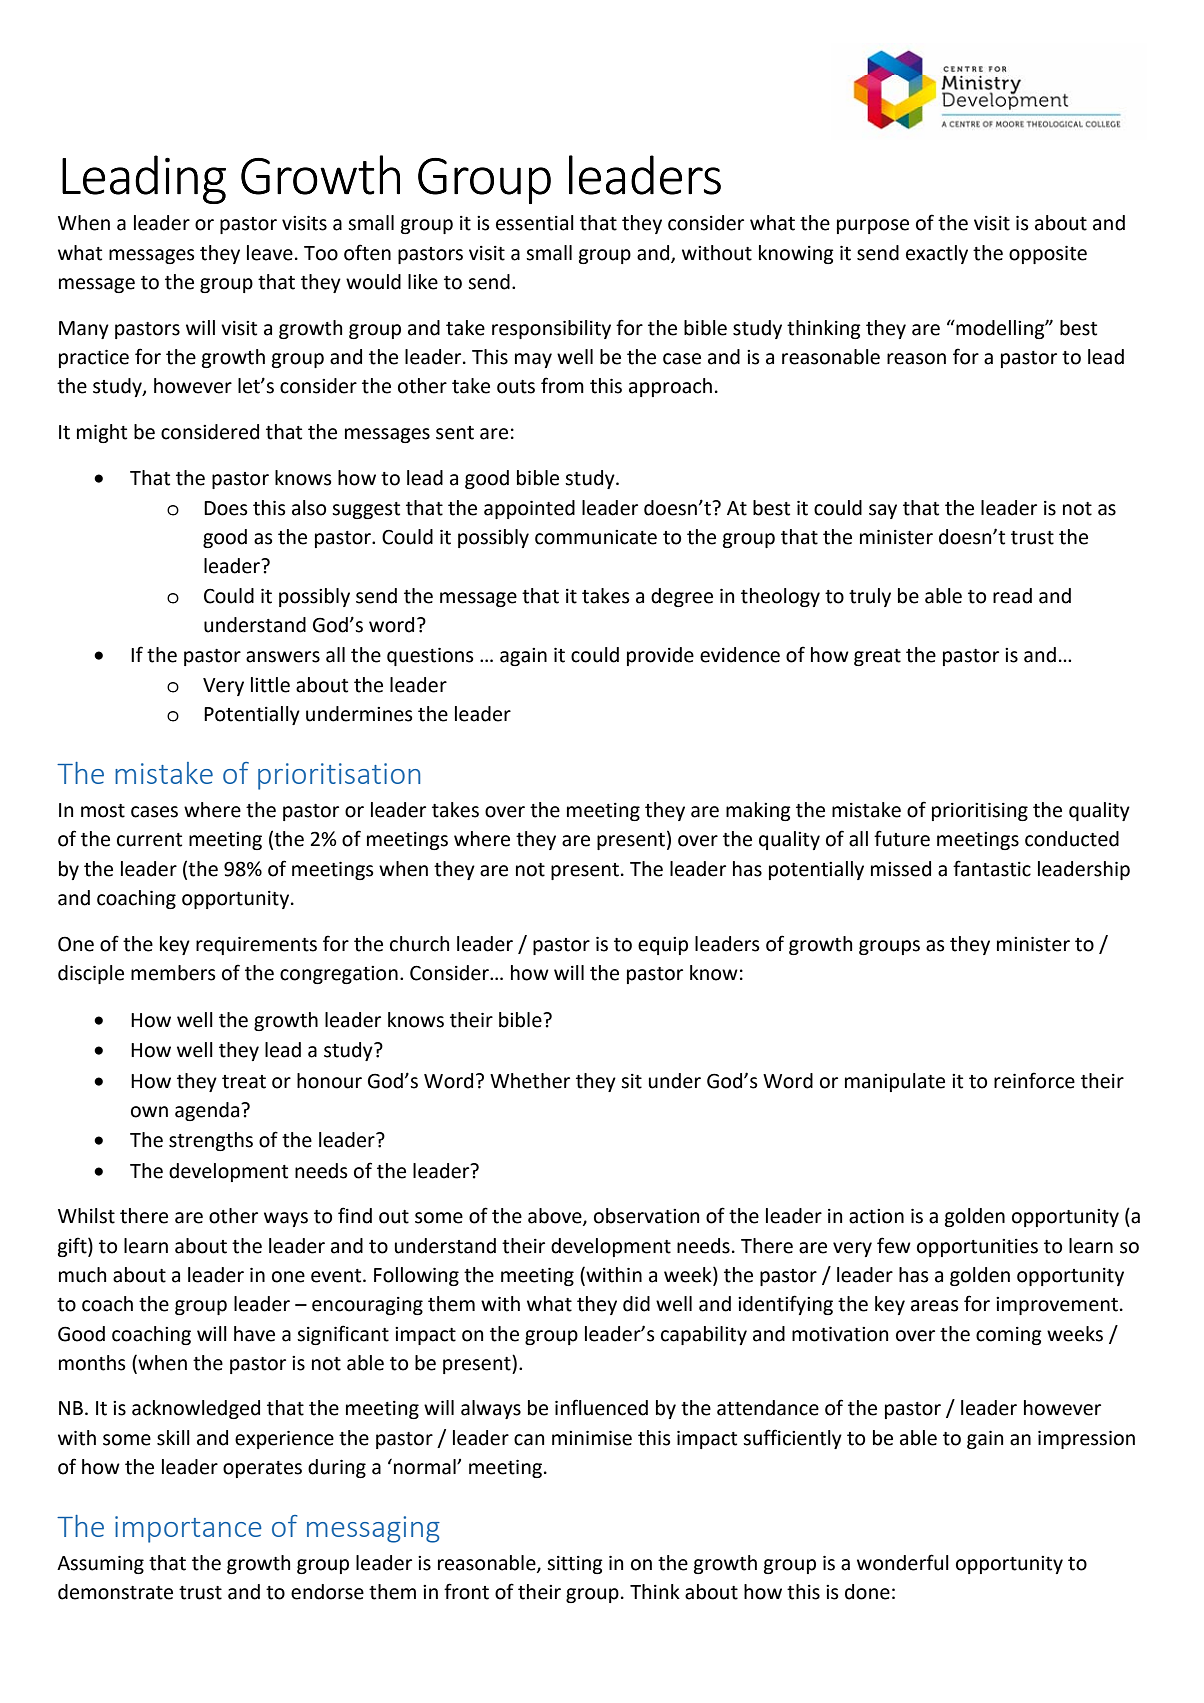 This screenshot has width=1204, height=1703. I want to click on exactly, so click(937, 254).
